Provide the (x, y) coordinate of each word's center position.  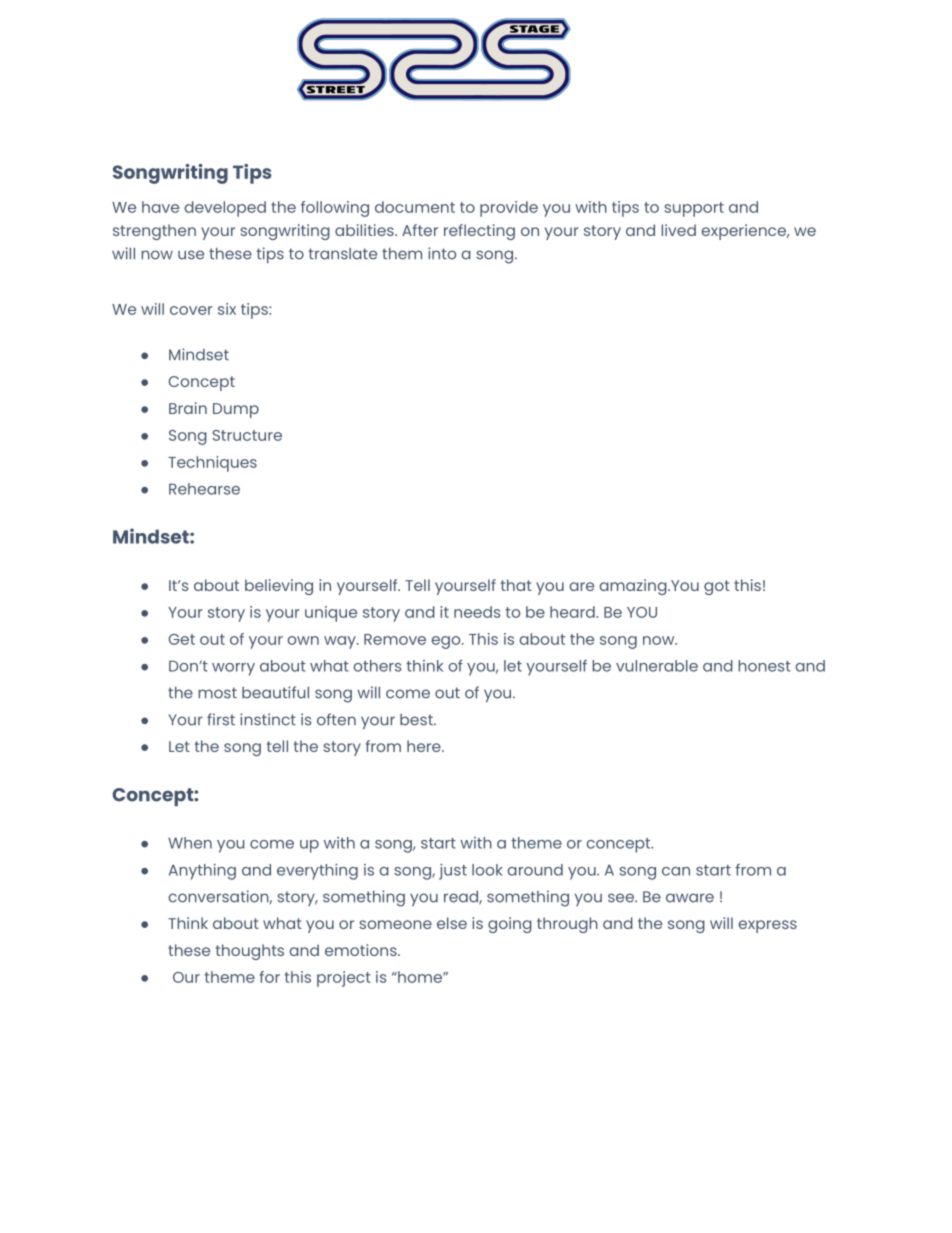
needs (477, 612)
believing (279, 587)
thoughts (250, 952)
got (717, 587)
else (452, 923)
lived (678, 230)
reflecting (479, 232)
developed (225, 209)
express (767, 926)
